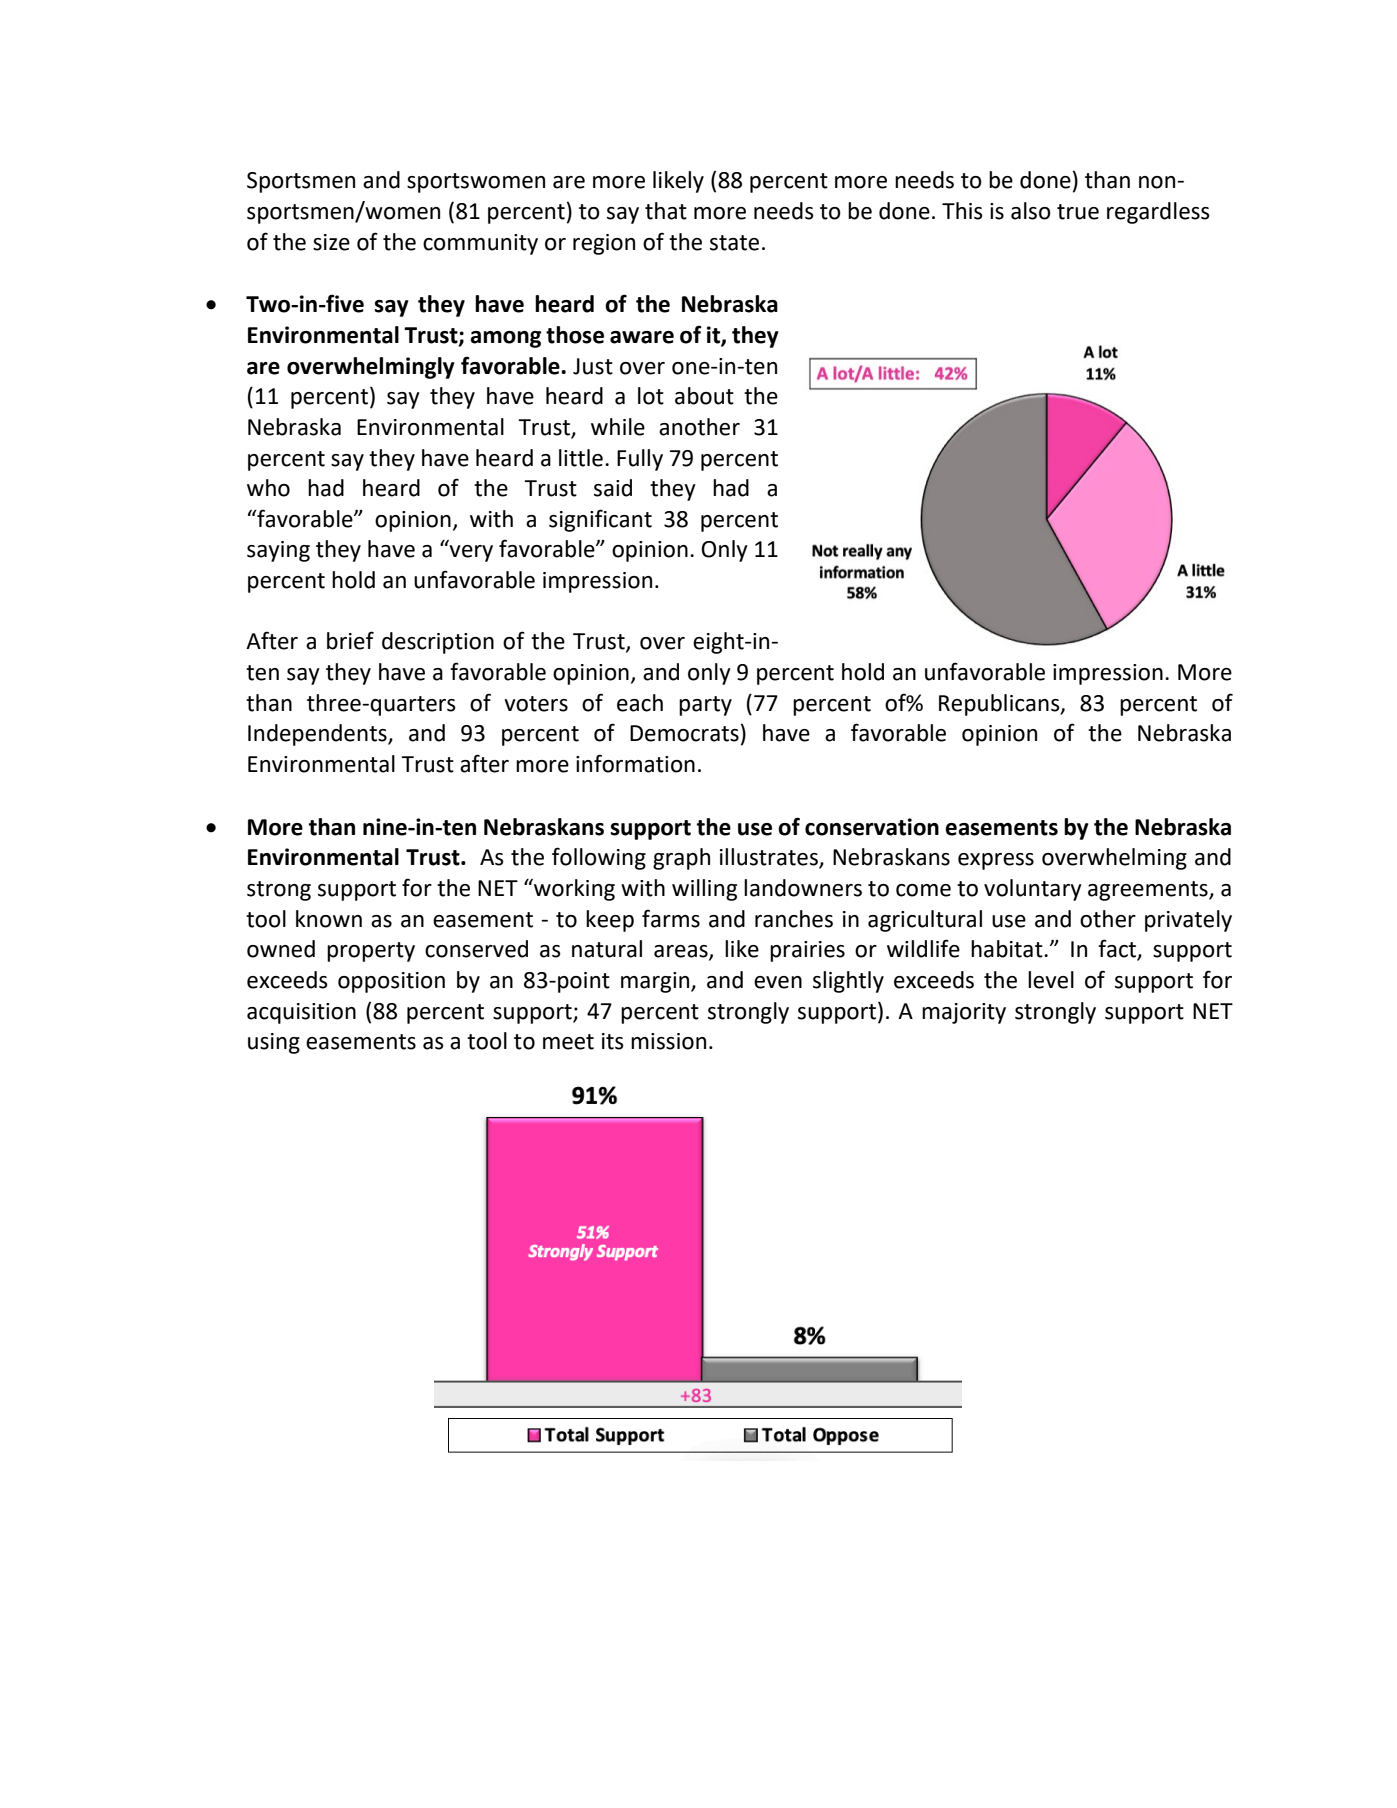 Image resolution: width=1397 pixels, height=1808 pixels. I want to click on true, so click(1078, 212).
